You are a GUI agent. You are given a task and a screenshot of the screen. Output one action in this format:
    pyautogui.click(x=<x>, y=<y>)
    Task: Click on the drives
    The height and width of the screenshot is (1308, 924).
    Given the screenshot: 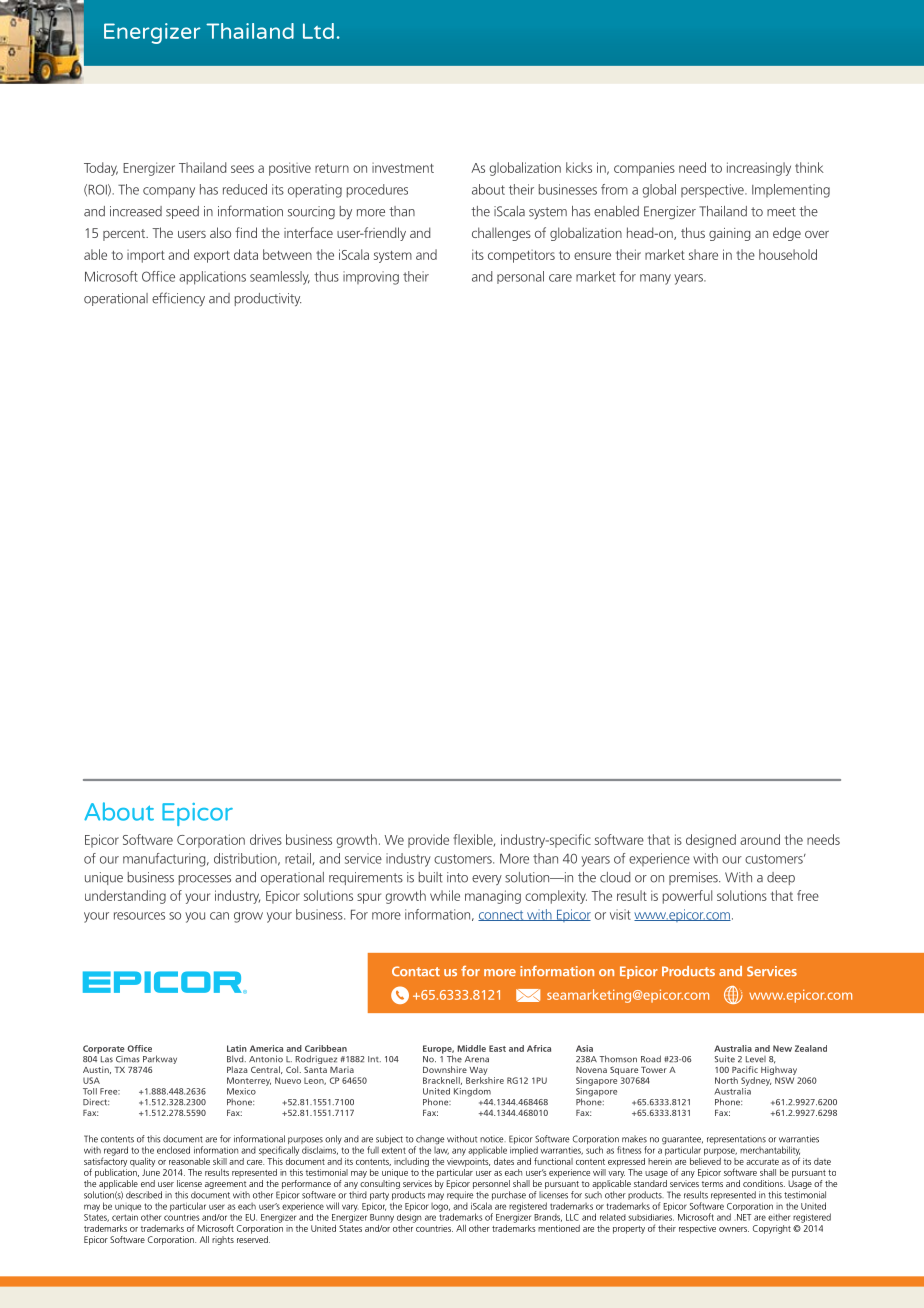 What is the action you would take?
    pyautogui.click(x=266, y=839)
